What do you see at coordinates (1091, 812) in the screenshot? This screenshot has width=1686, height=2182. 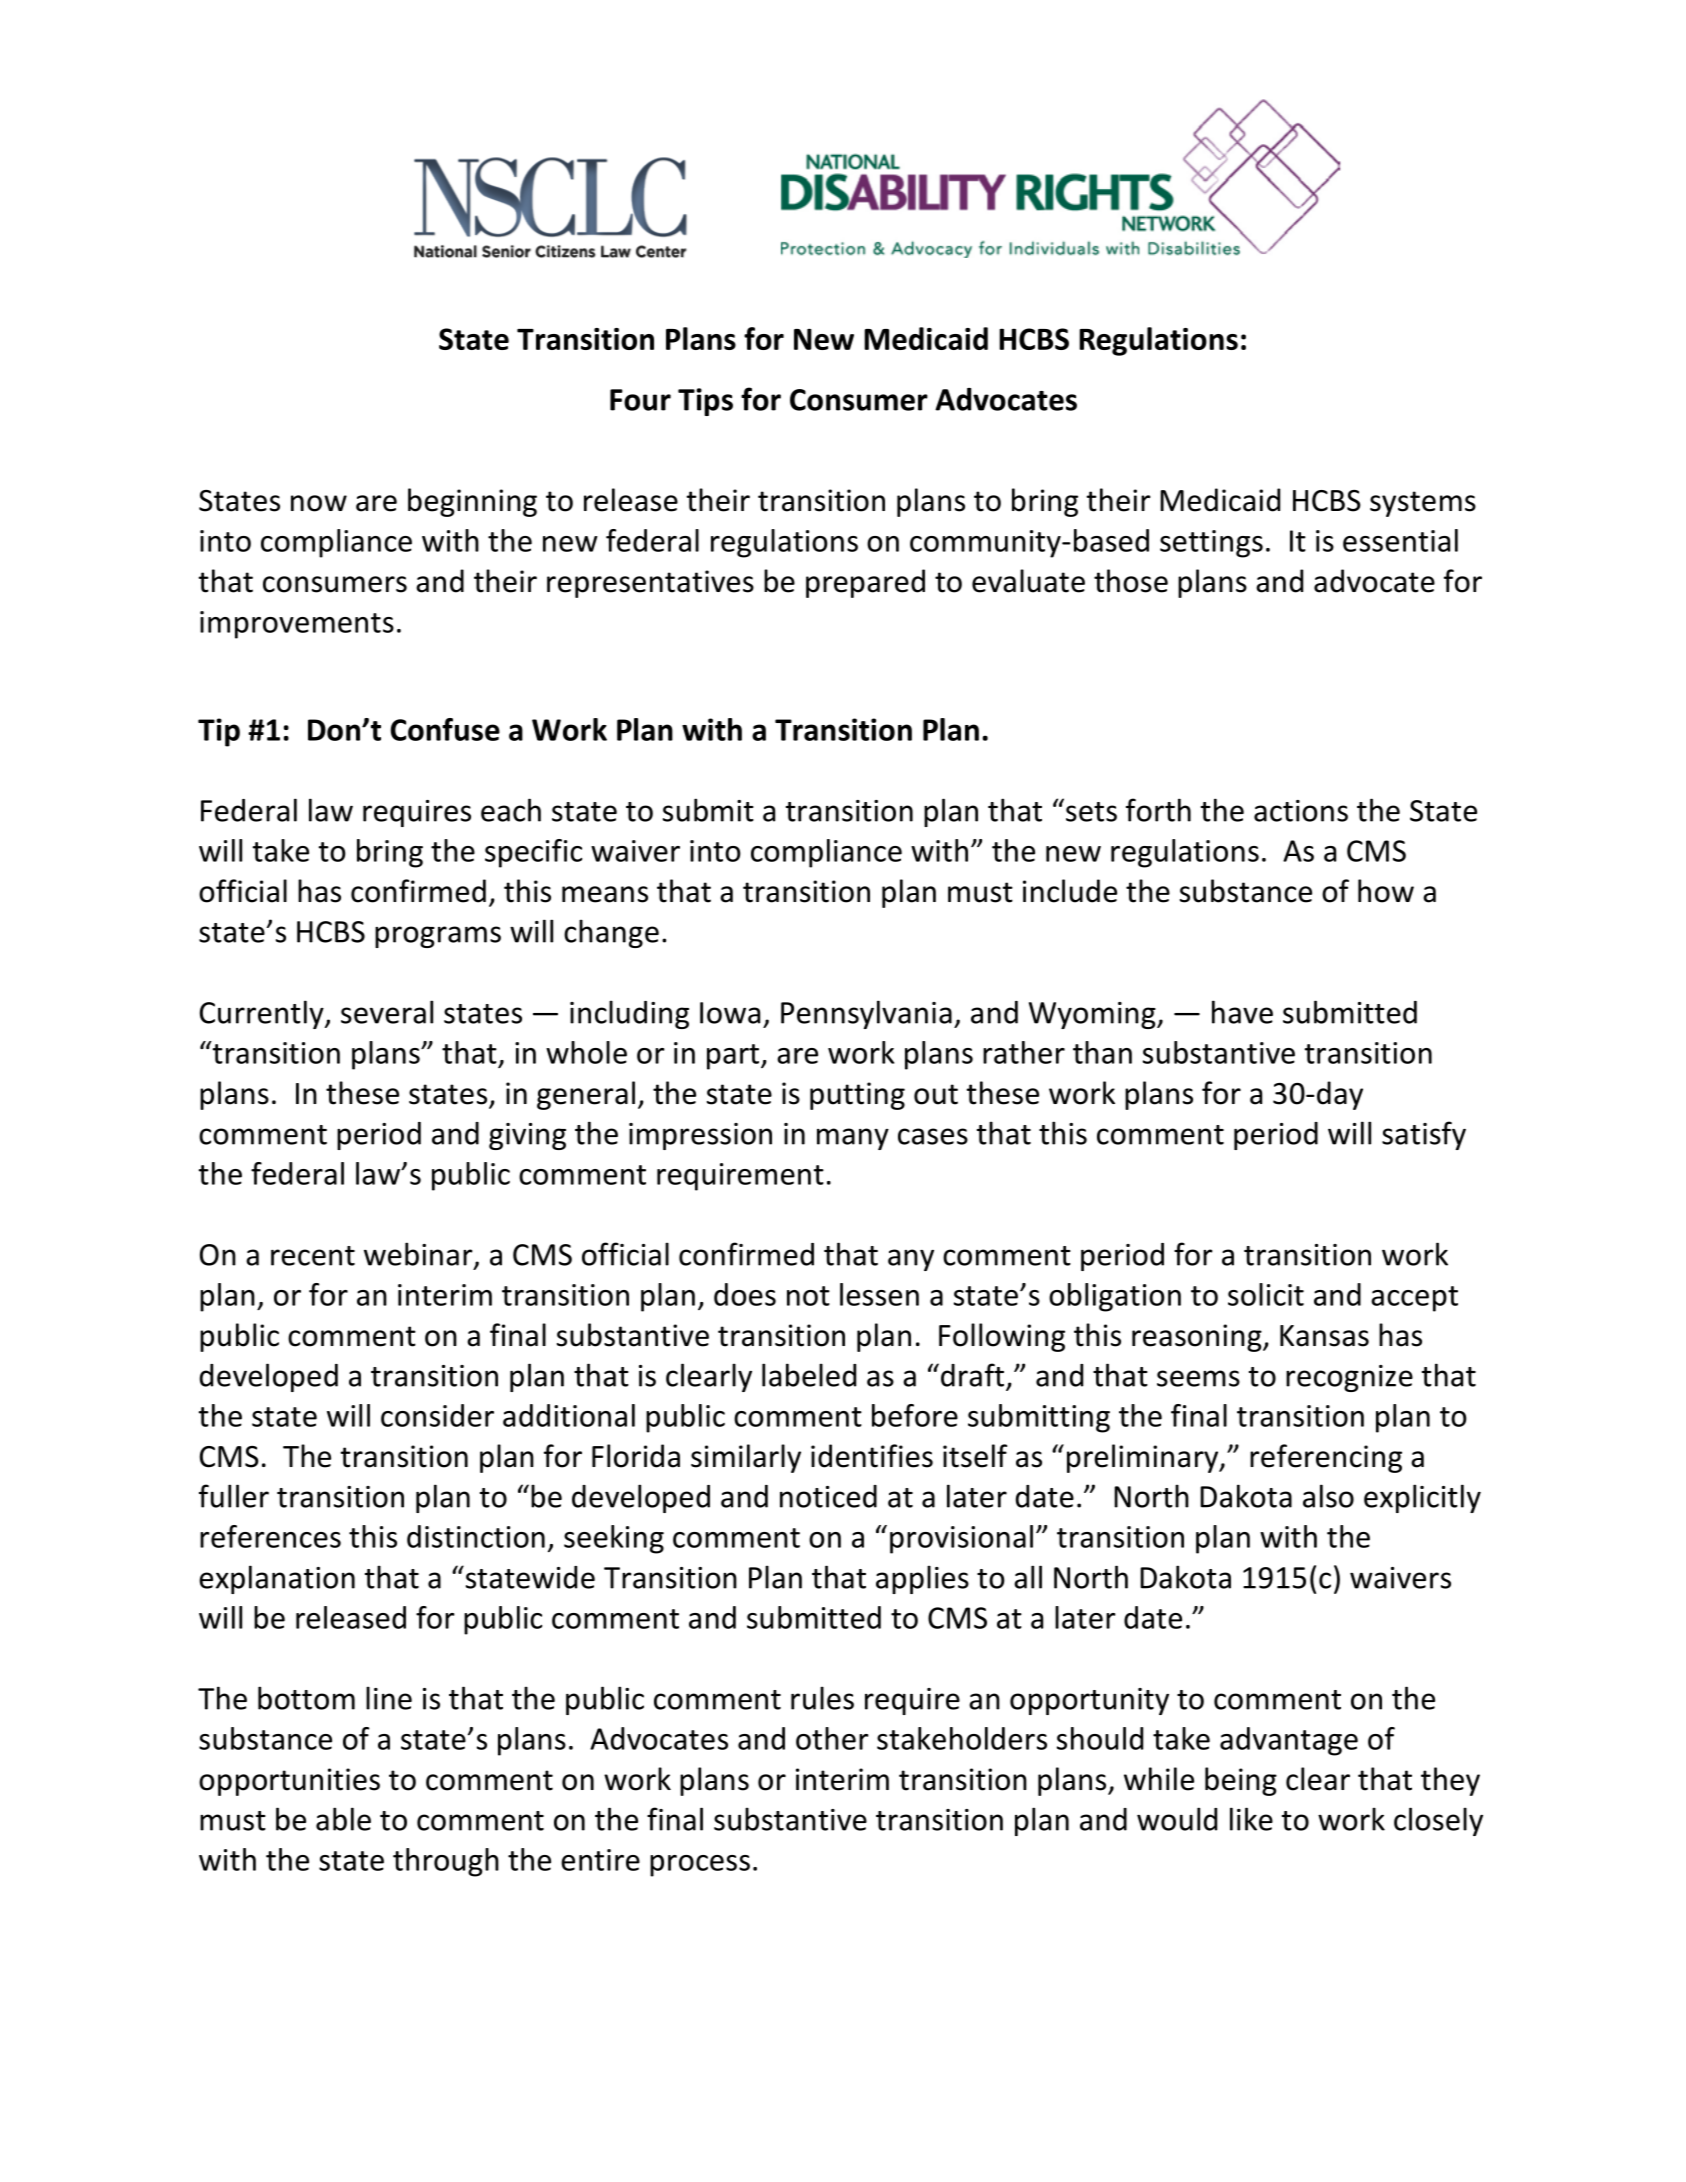 I see `sets` at bounding box center [1091, 812].
